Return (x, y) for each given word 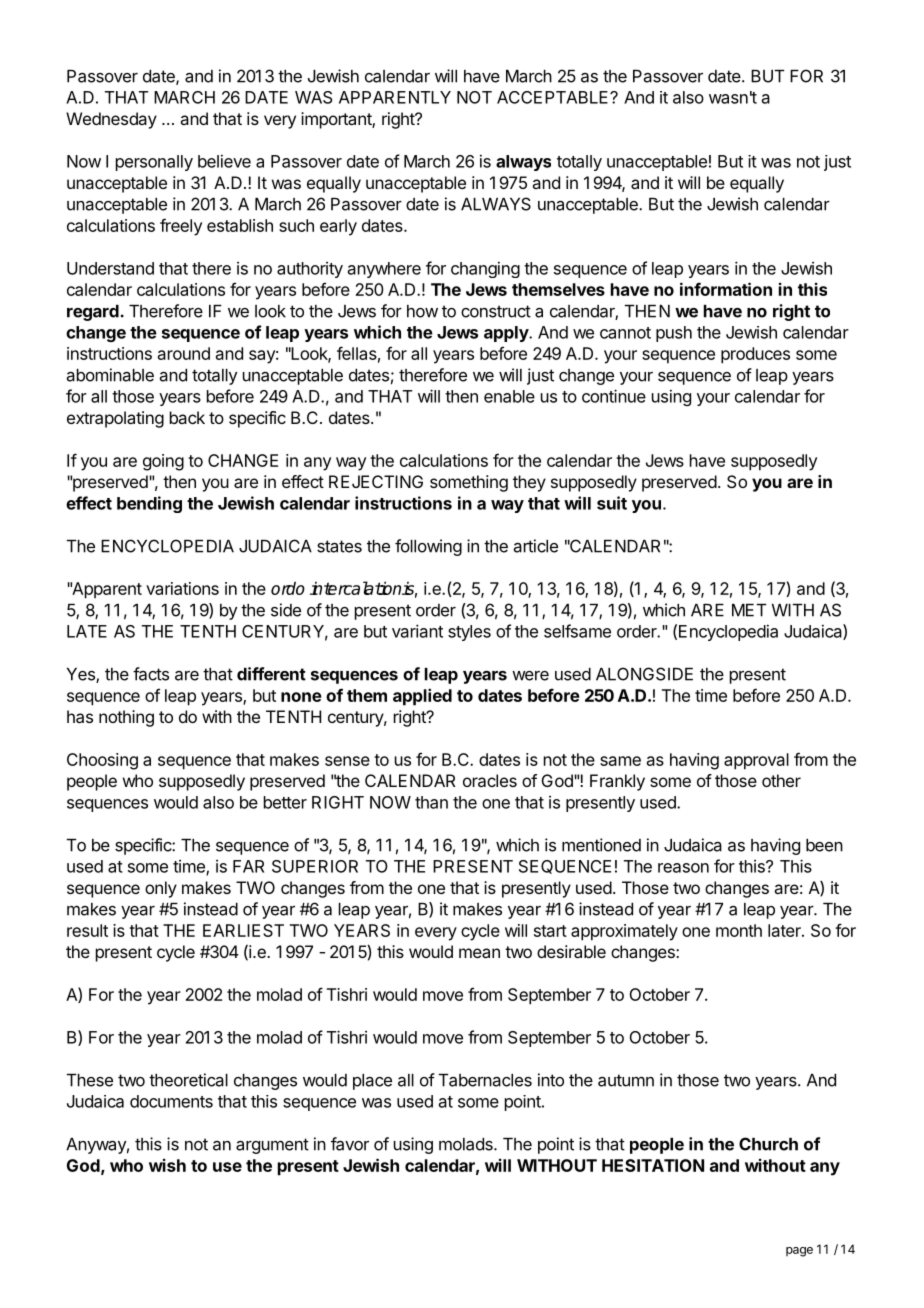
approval (756, 761)
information (726, 289)
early (338, 227)
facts (151, 674)
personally (154, 163)
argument (272, 1146)
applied (422, 697)
